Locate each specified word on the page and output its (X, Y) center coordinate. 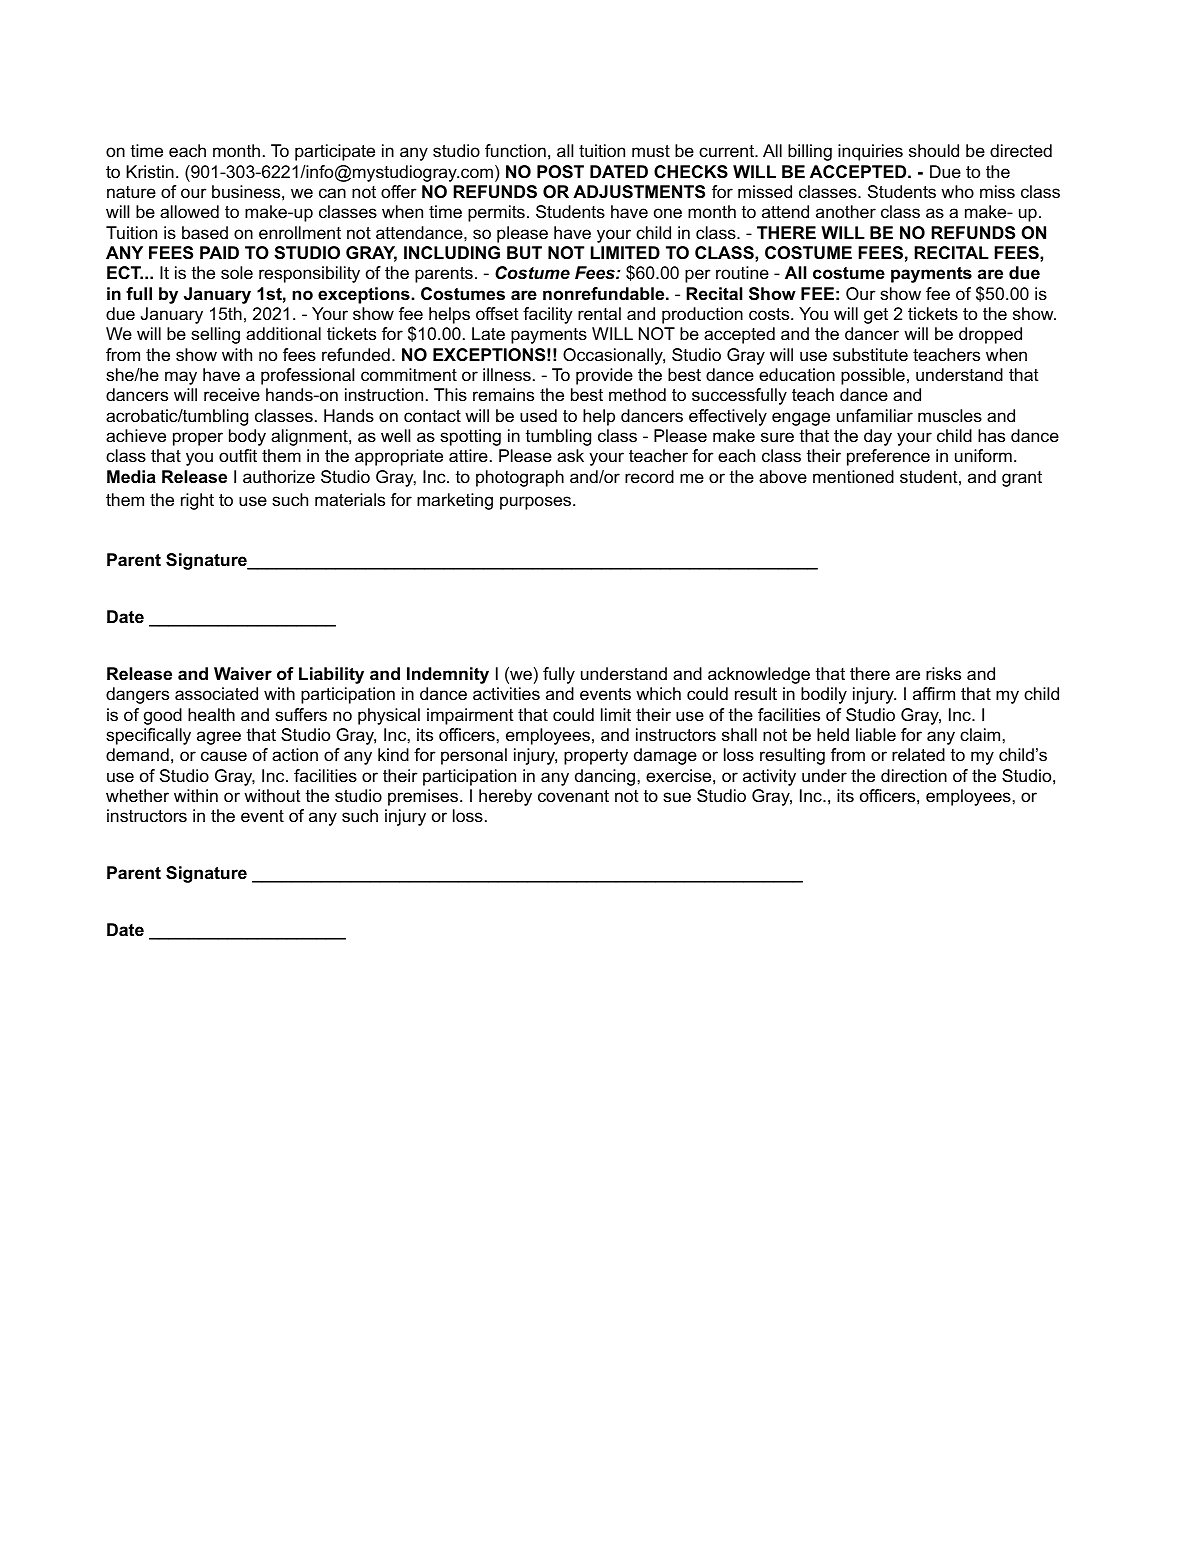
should (934, 150)
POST (560, 172)
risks (943, 674)
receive (232, 395)
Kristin (150, 171)
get (876, 316)
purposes (537, 503)
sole (237, 273)
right (197, 501)
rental (599, 314)
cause (224, 756)
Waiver (243, 674)
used (538, 415)
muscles (950, 415)
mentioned (853, 477)
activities (506, 694)
